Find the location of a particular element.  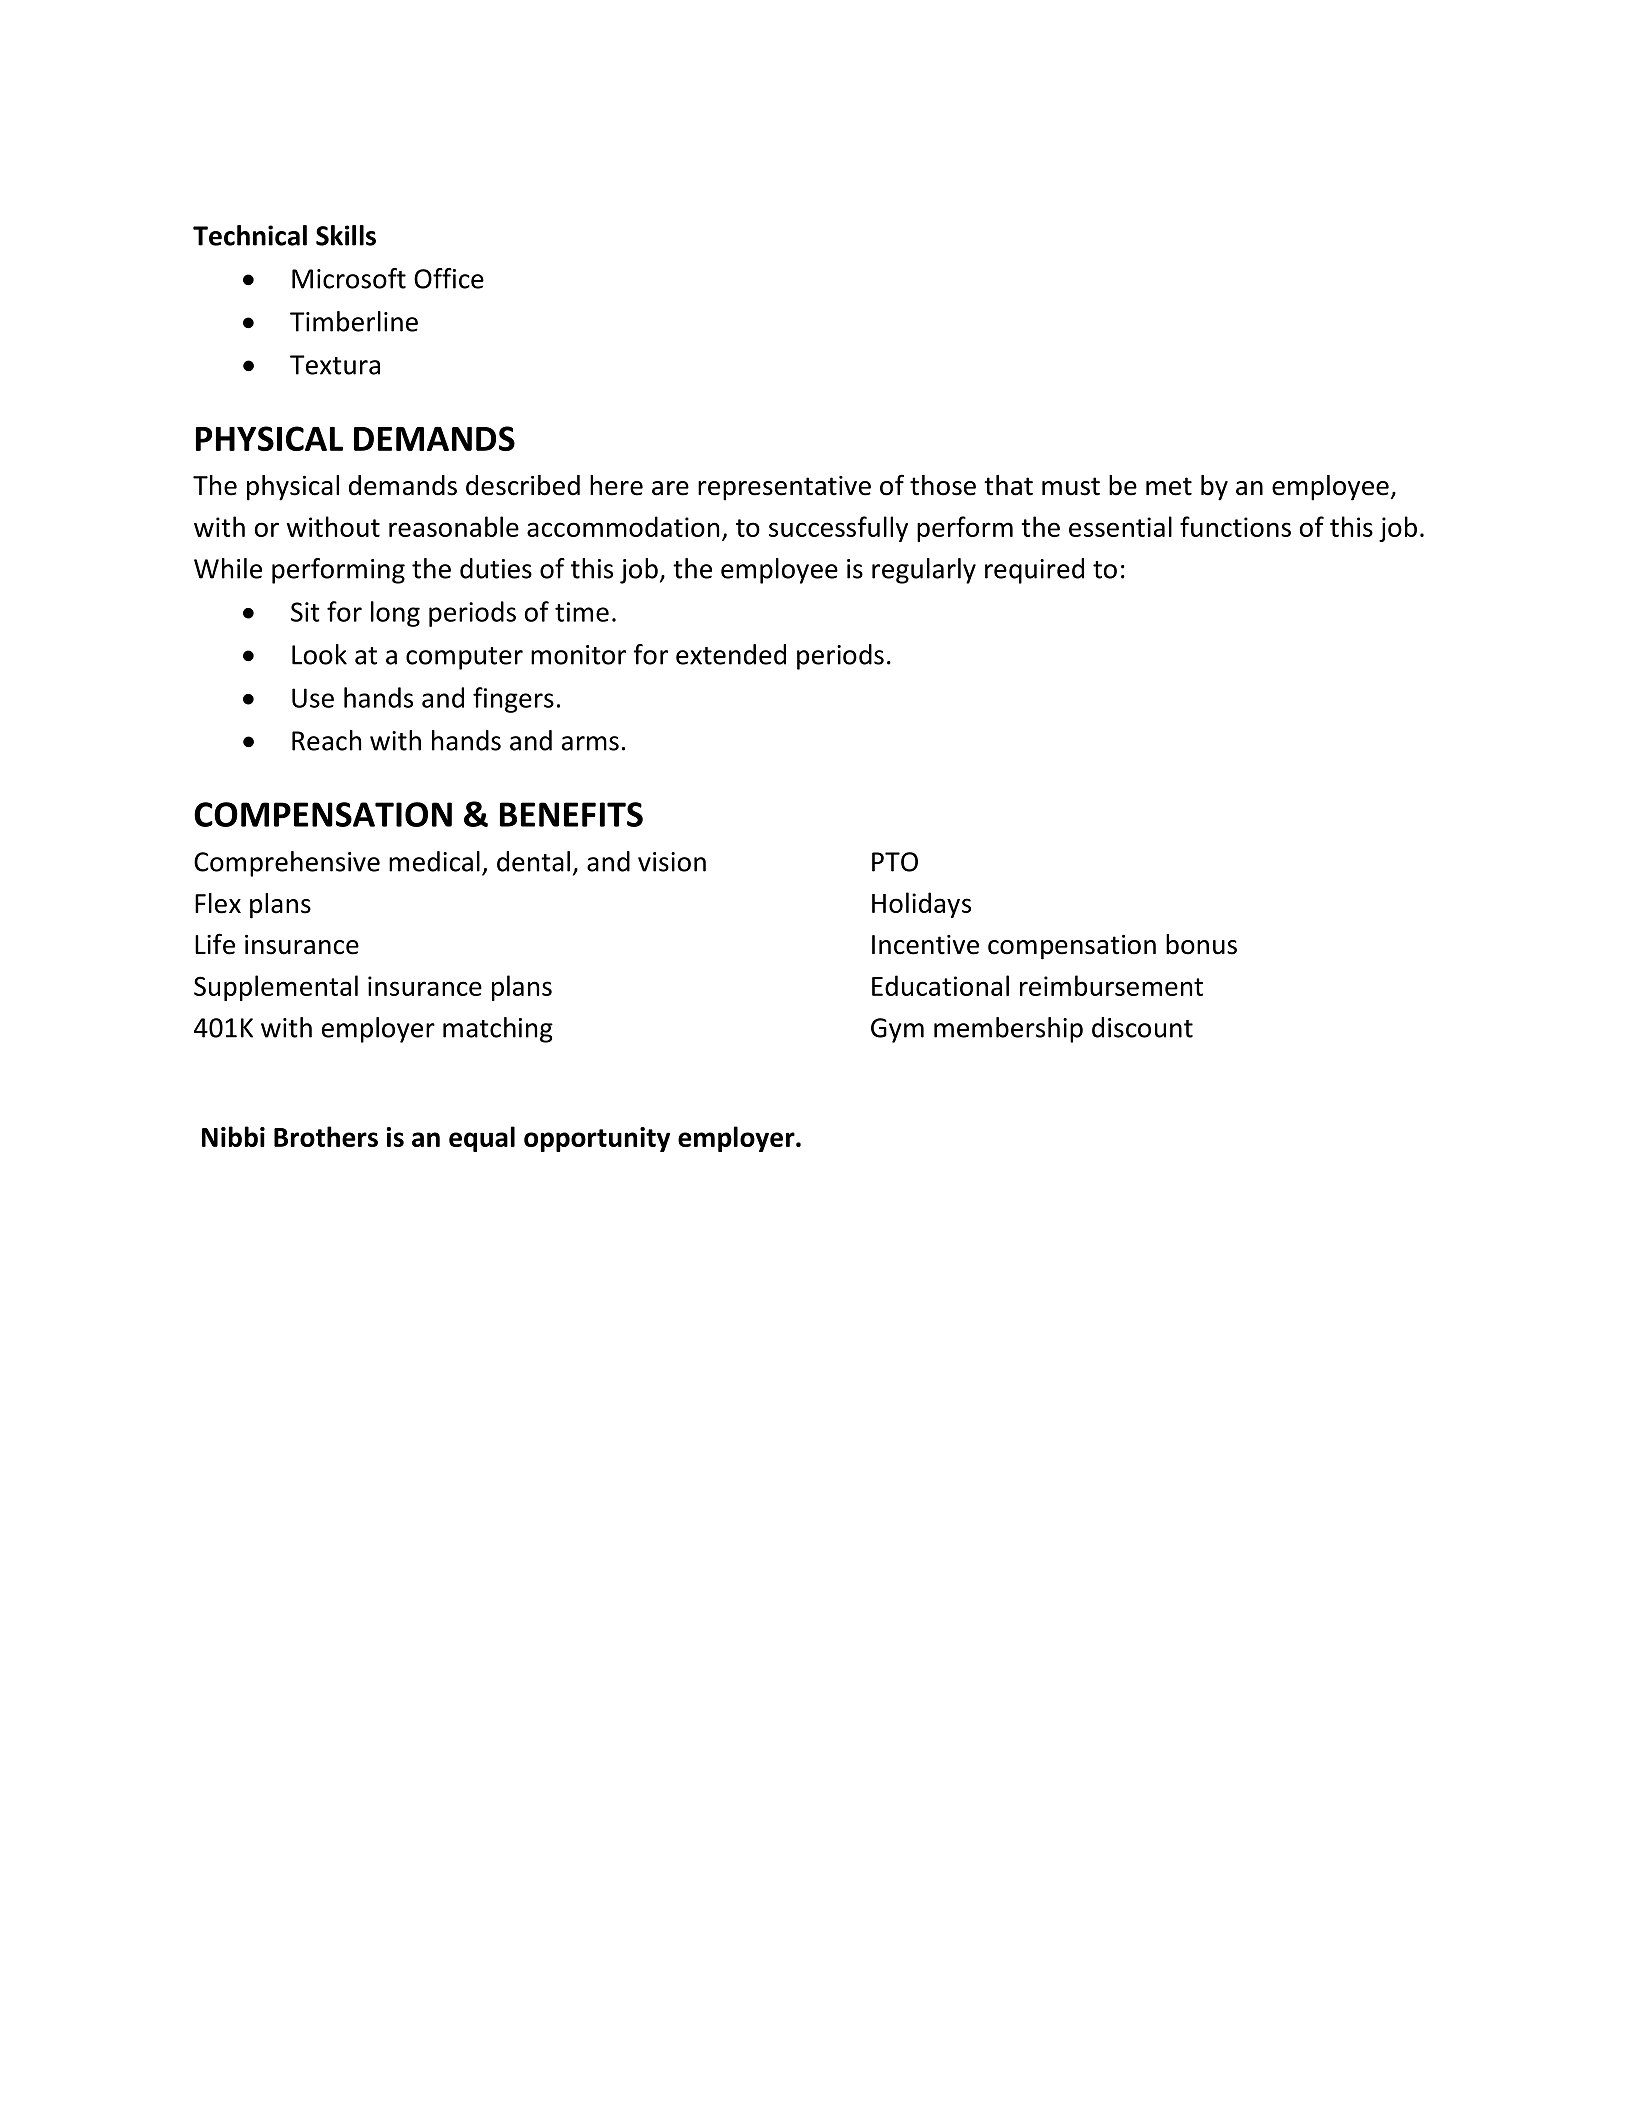

opportunity is located at coordinates (597, 1139).
